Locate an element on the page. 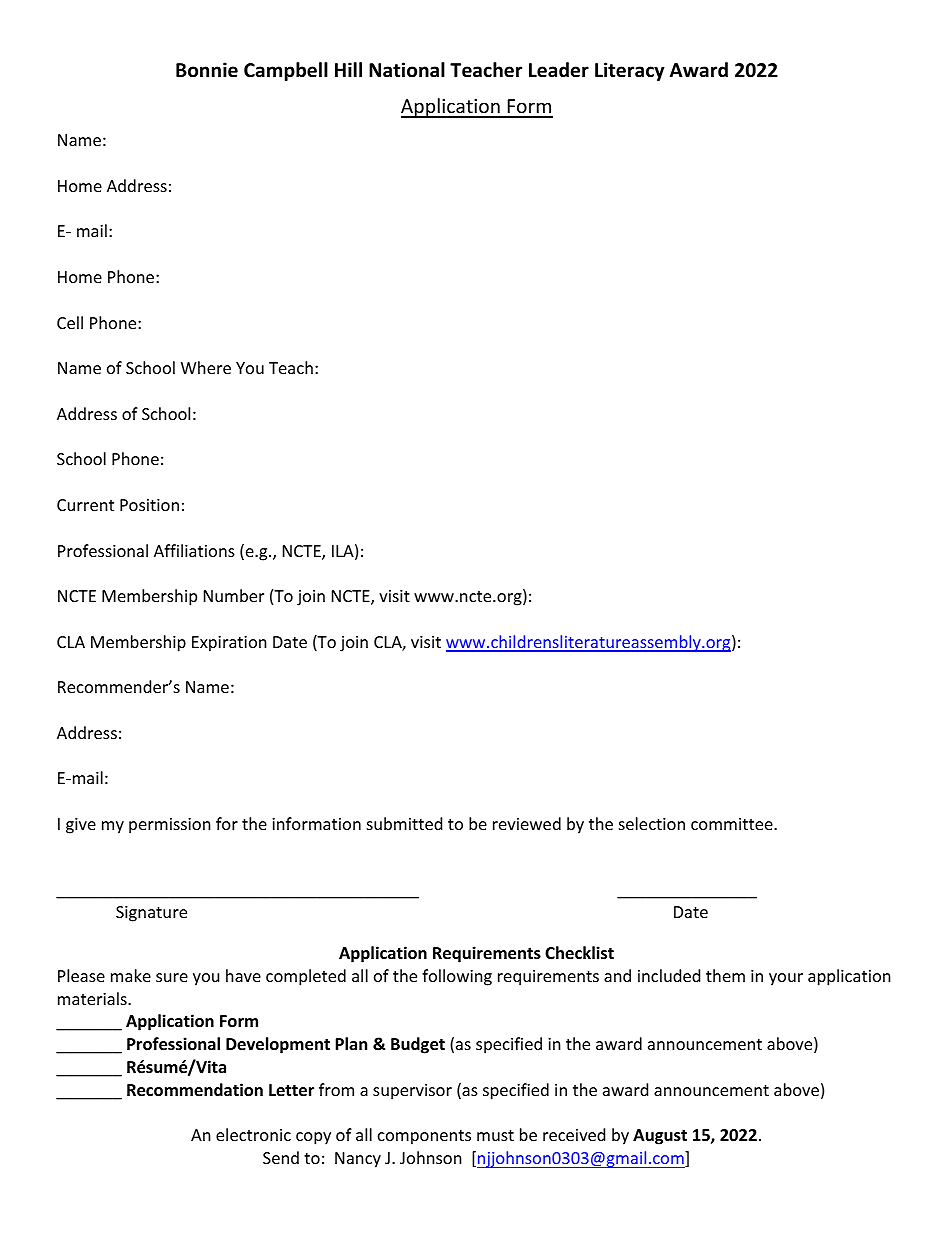 The width and height of the image is (952, 1233). Position is located at coordinates (149, 505).
